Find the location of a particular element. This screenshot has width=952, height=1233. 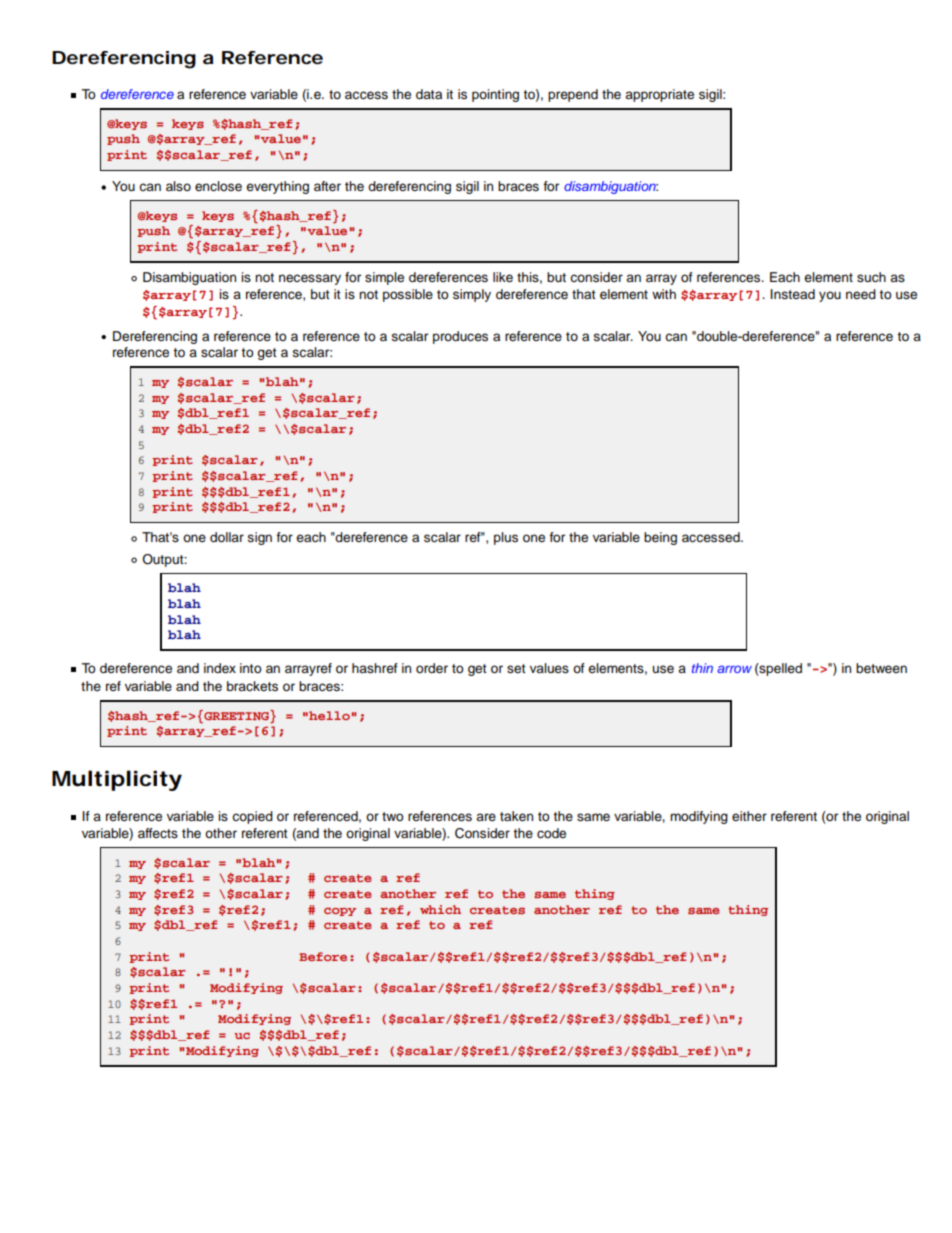

being is located at coordinates (660, 538).
